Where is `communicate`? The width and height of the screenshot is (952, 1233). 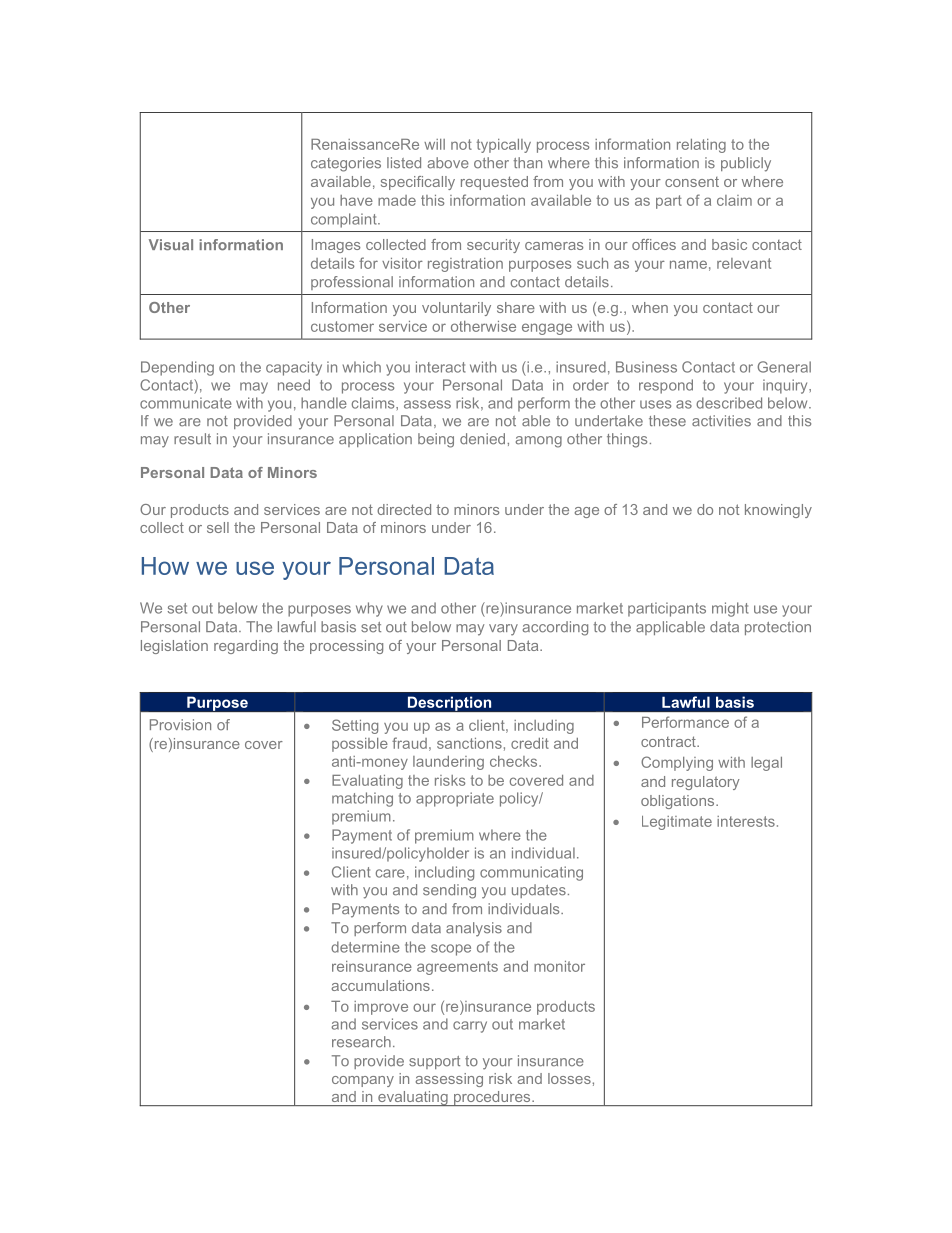
communicate is located at coordinates (186, 403).
